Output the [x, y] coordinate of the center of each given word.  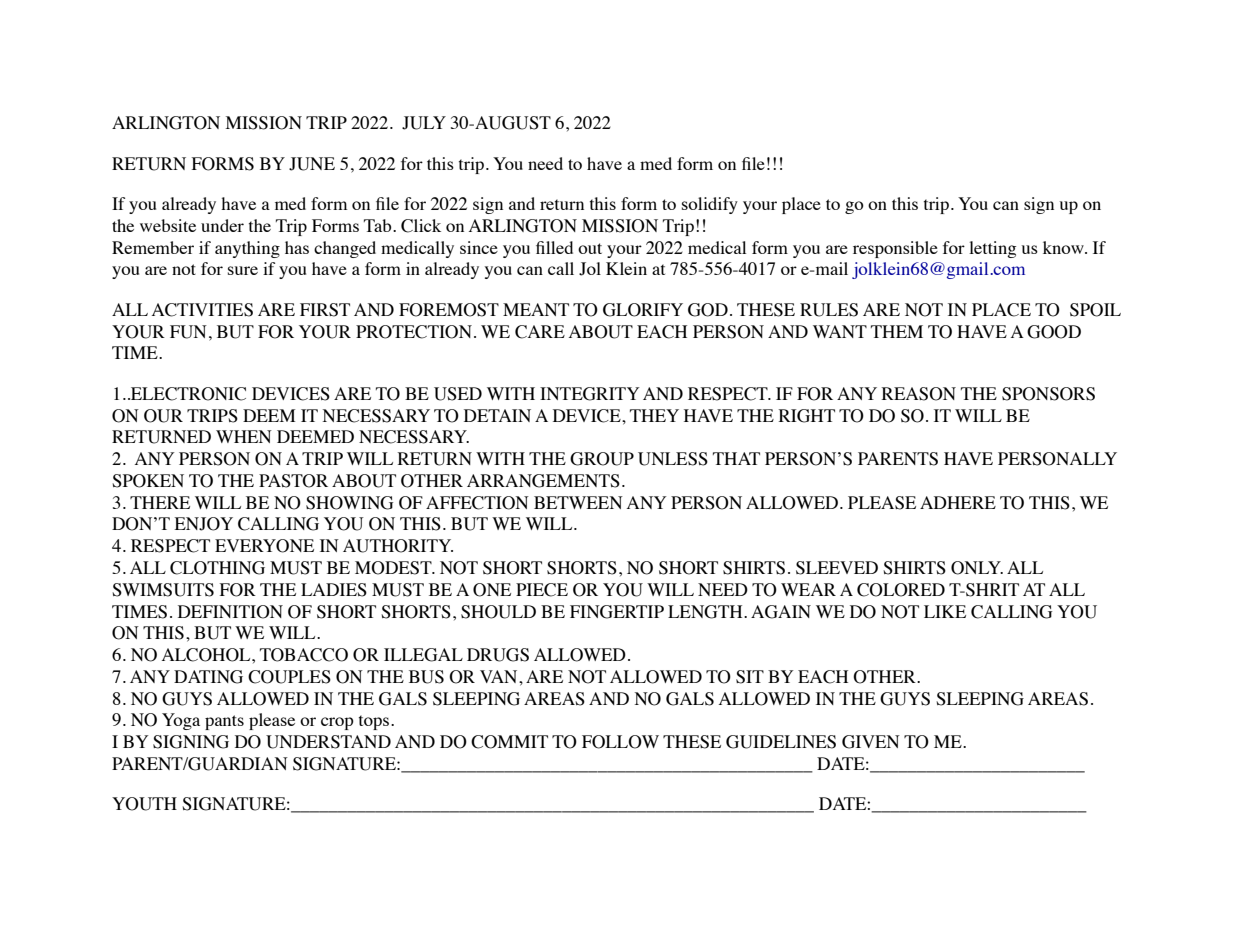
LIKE [945, 611]
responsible [895, 249]
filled [554, 247]
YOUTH [144, 804]
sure [243, 270]
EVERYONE [264, 546]
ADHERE [958, 502]
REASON [919, 394]
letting [992, 249]
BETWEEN [578, 502]
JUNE [312, 164]
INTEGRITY [590, 394]
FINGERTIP [617, 612]
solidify [710, 205]
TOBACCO [304, 655]
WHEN [244, 436]
